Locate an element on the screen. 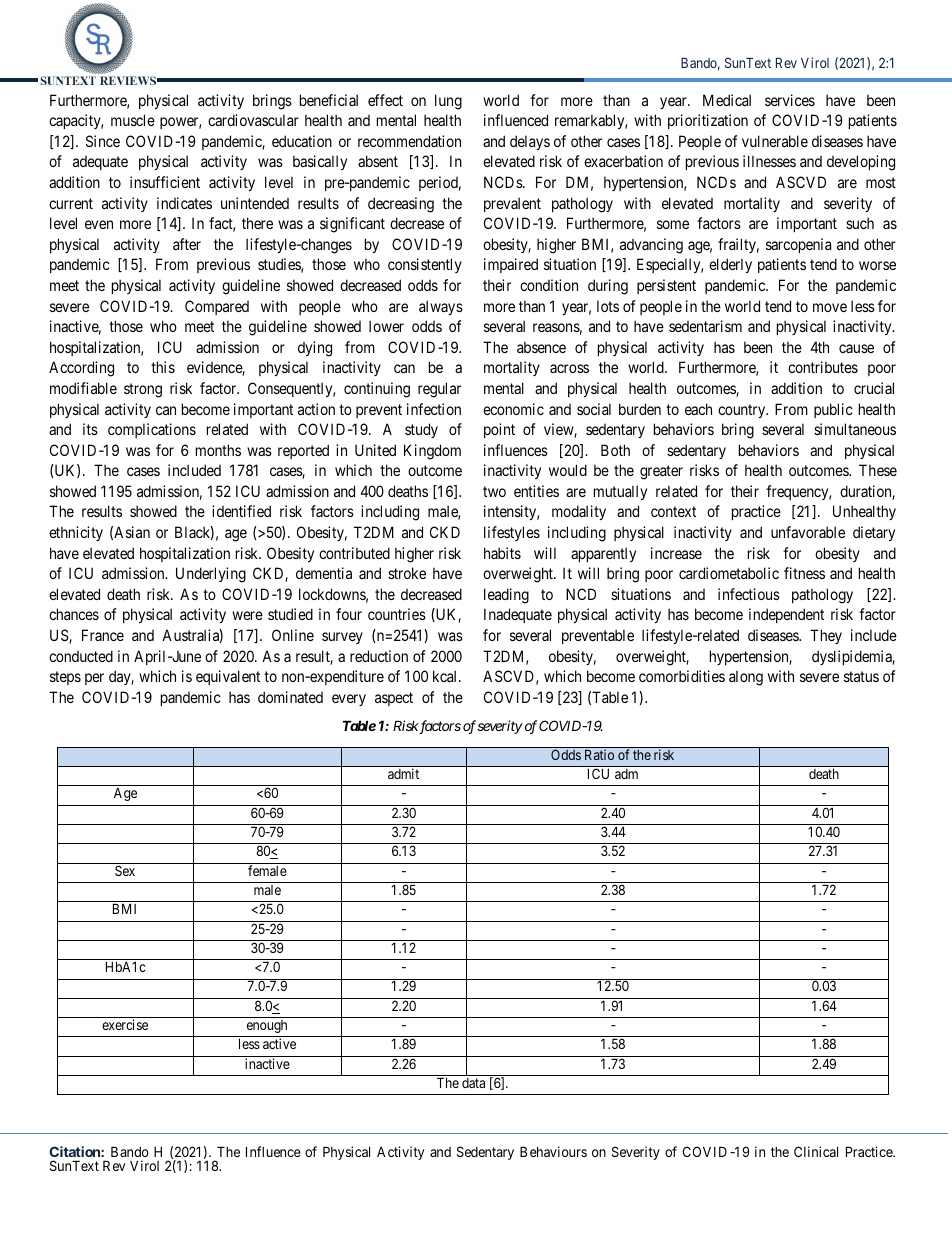 Image resolution: width=952 pixels, height=1233 pixels. admit is located at coordinates (403, 773).
